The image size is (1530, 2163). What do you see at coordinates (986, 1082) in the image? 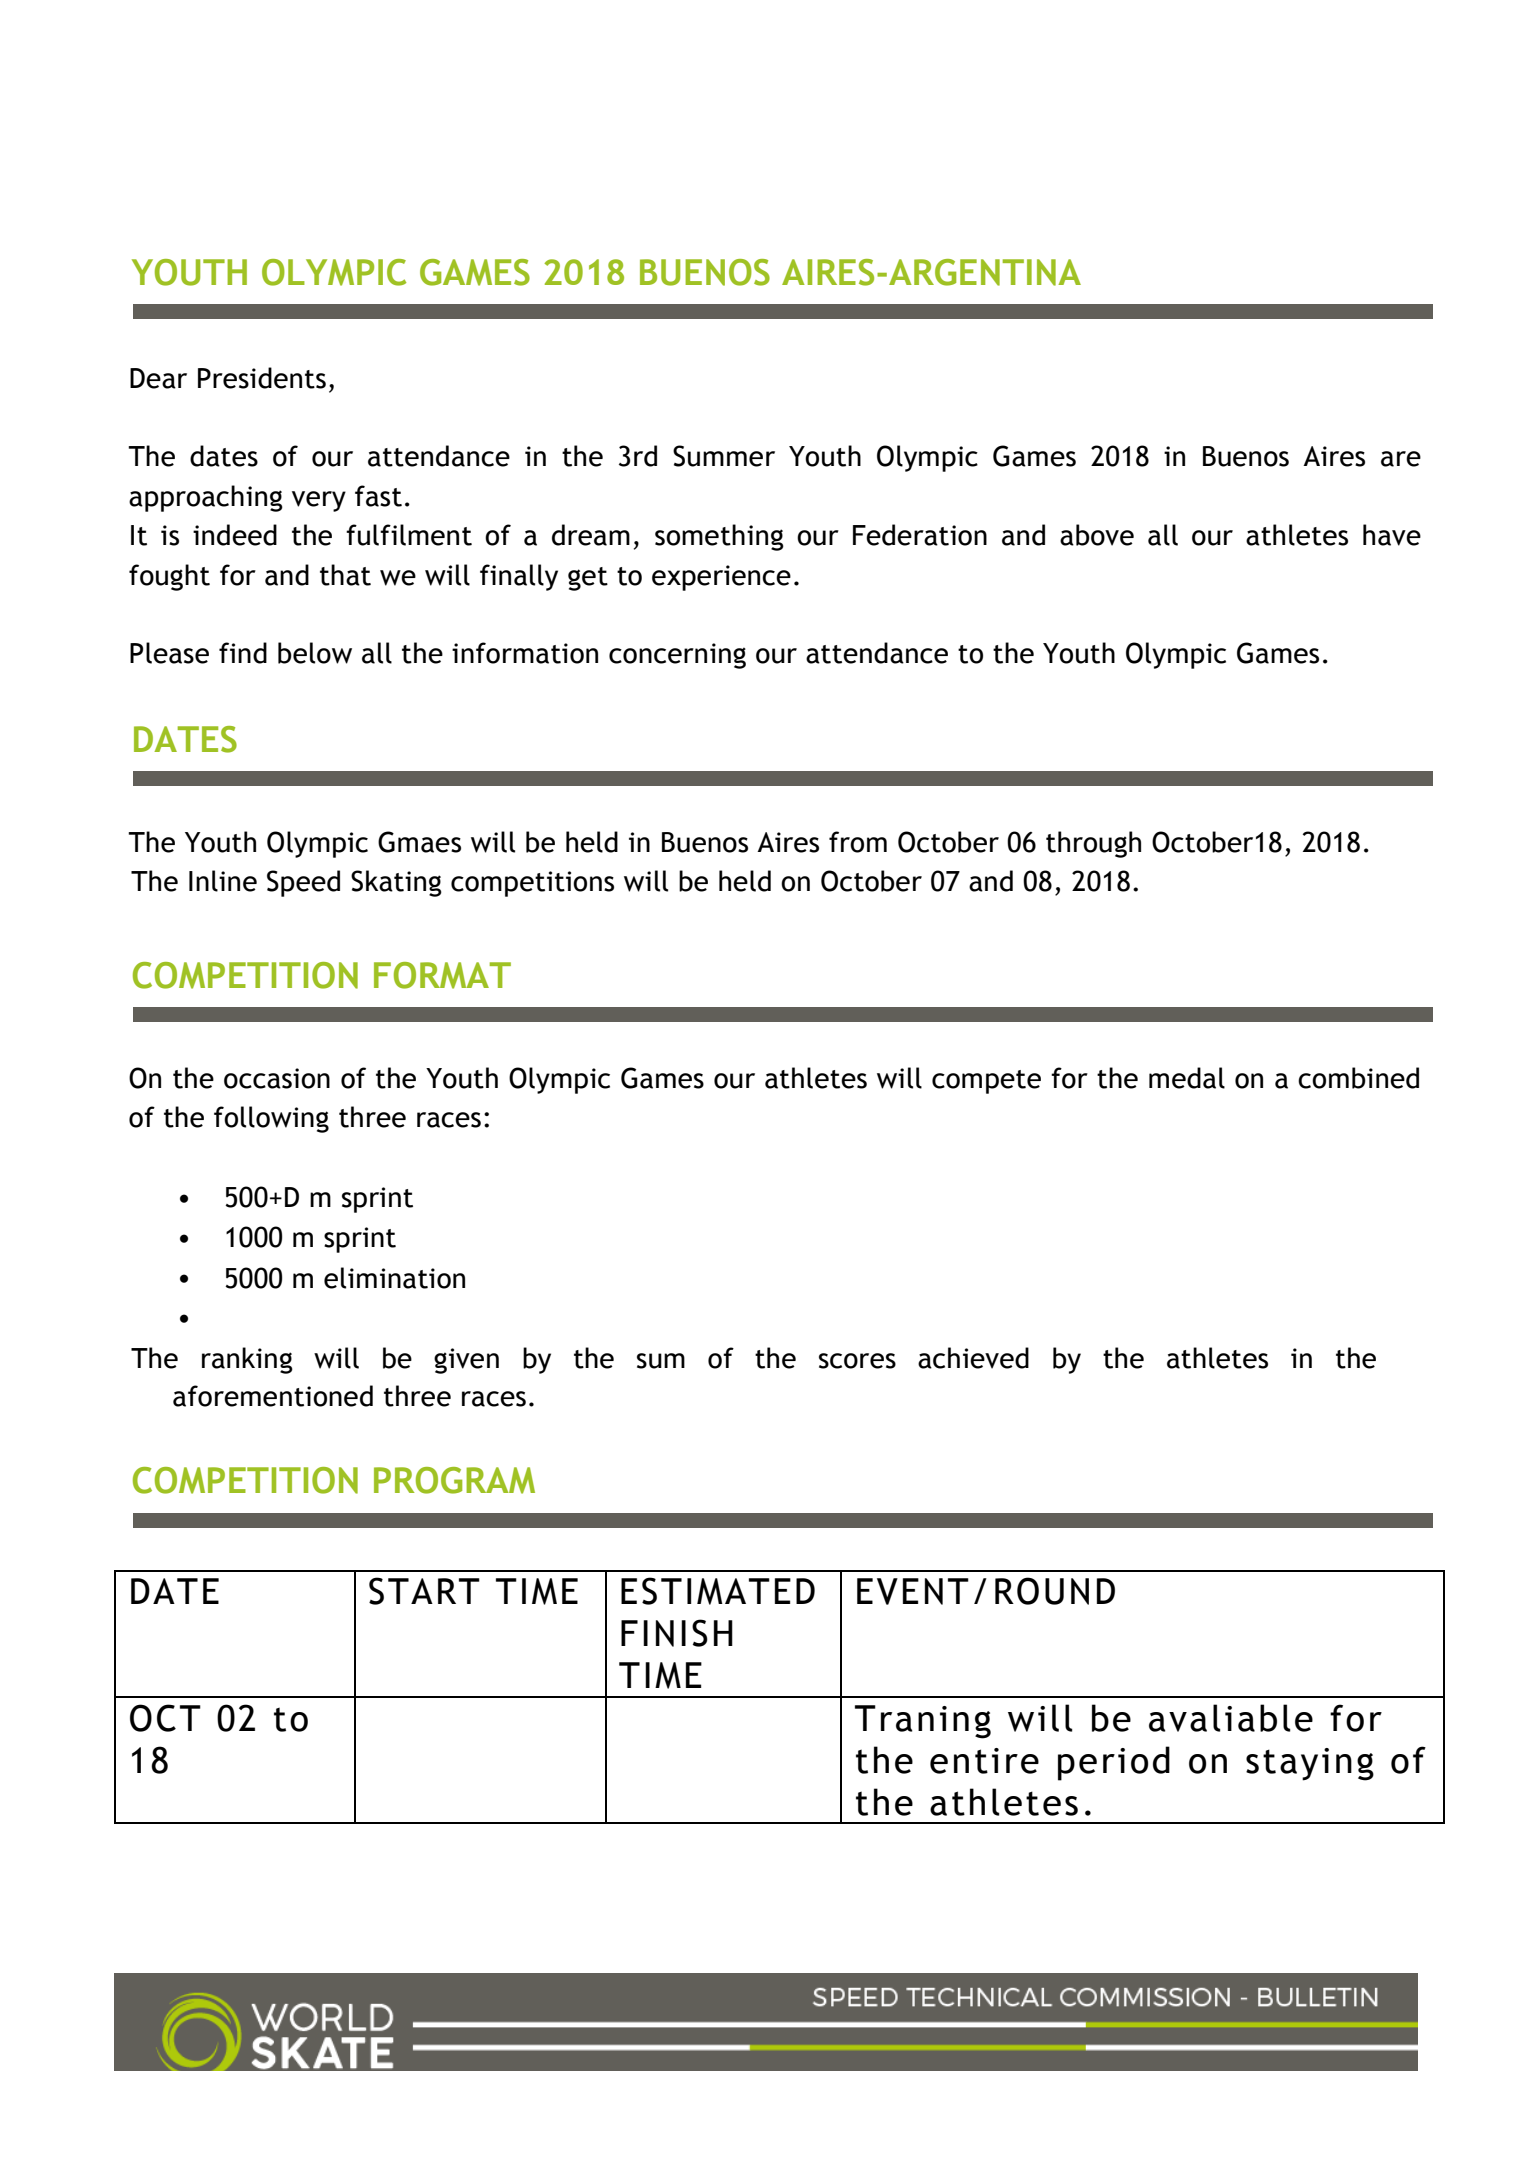
I see `compete` at bounding box center [986, 1082].
